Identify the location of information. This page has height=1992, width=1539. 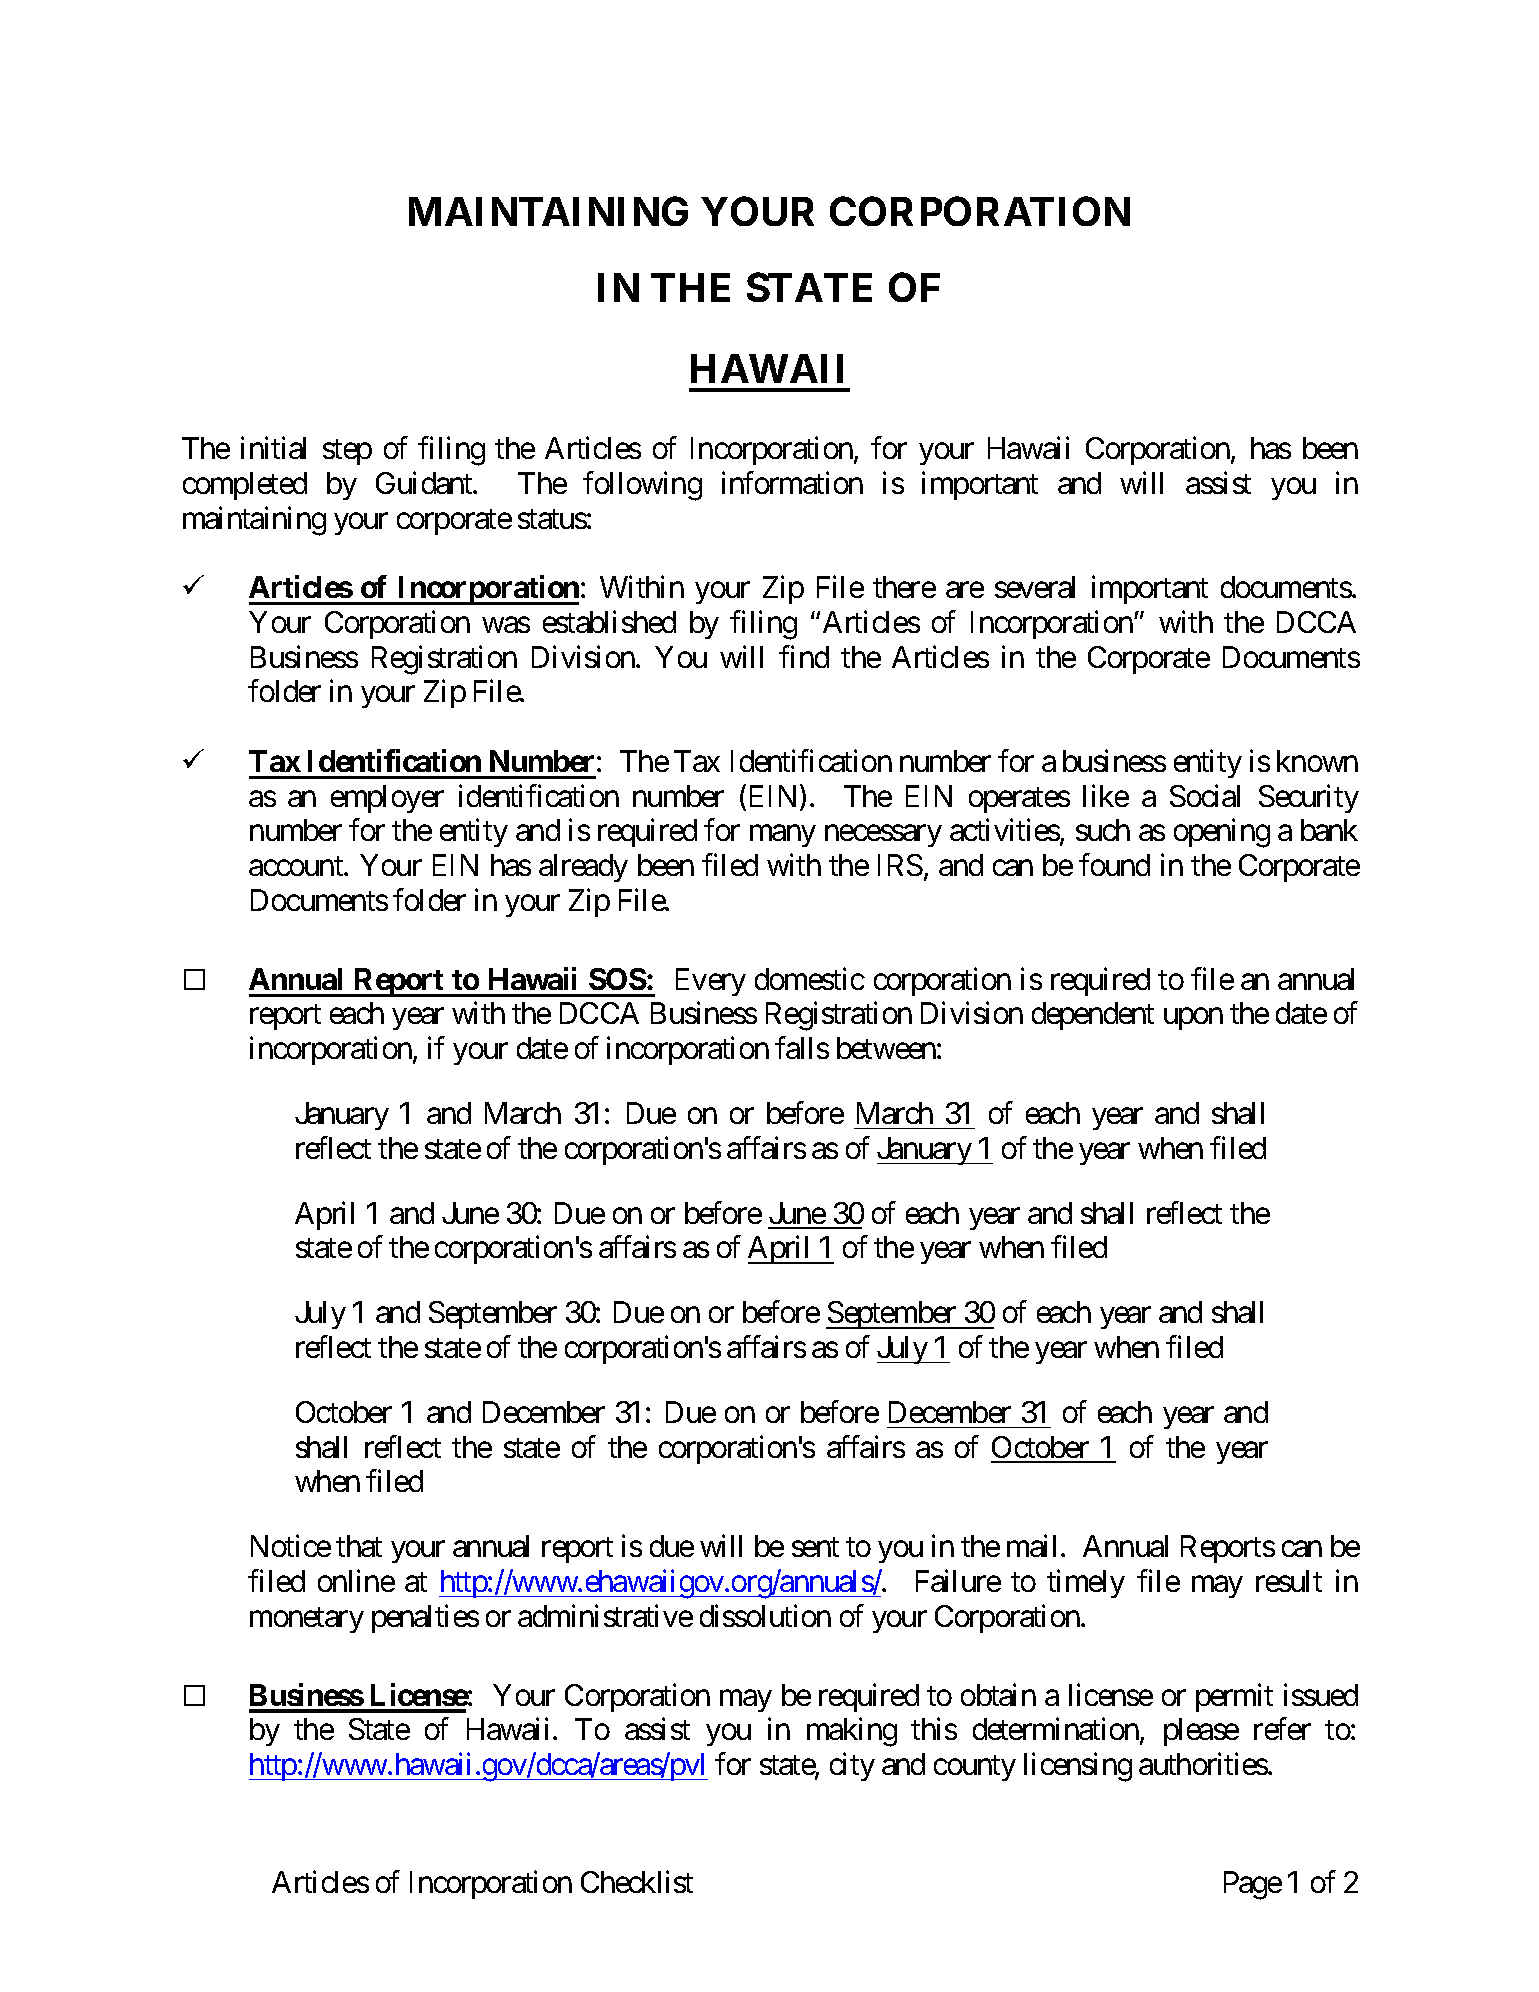
(792, 483).
